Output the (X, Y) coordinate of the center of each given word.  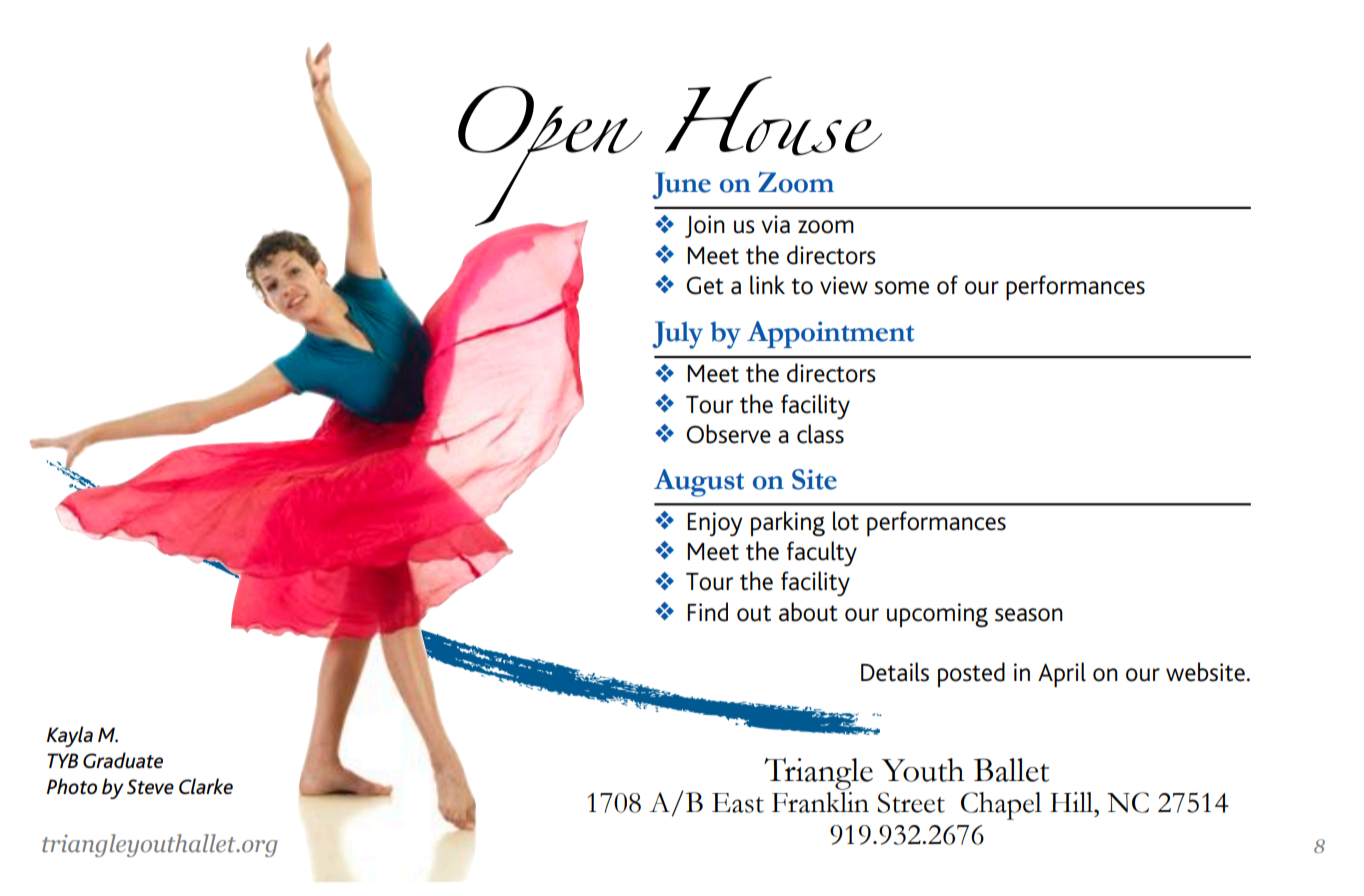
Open (550, 157)
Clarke (206, 786)
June (681, 185)
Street (911, 802)
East (738, 803)
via (775, 224)
